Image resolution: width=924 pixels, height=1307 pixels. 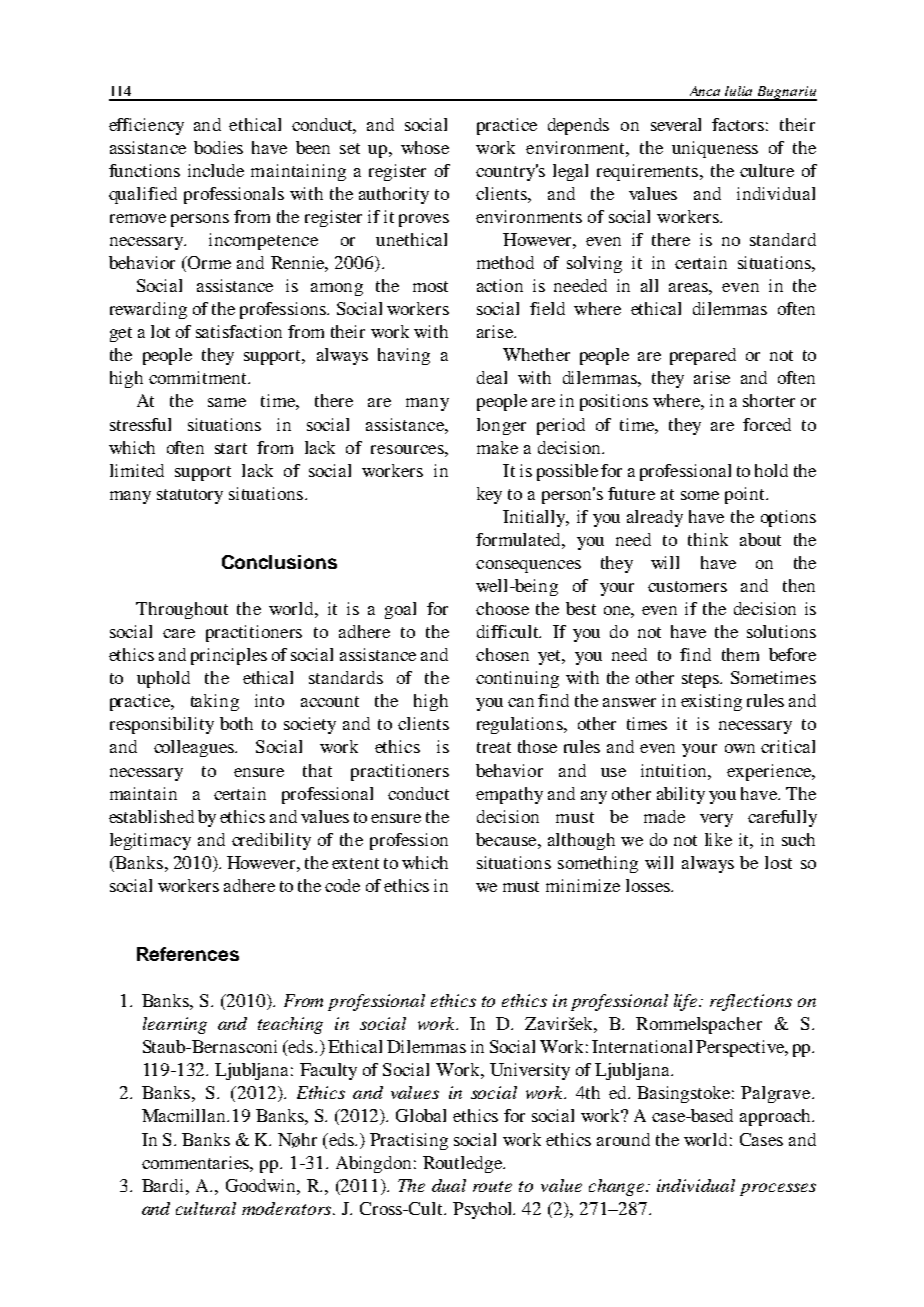 I want to click on Bardi, so click(x=164, y=1185).
